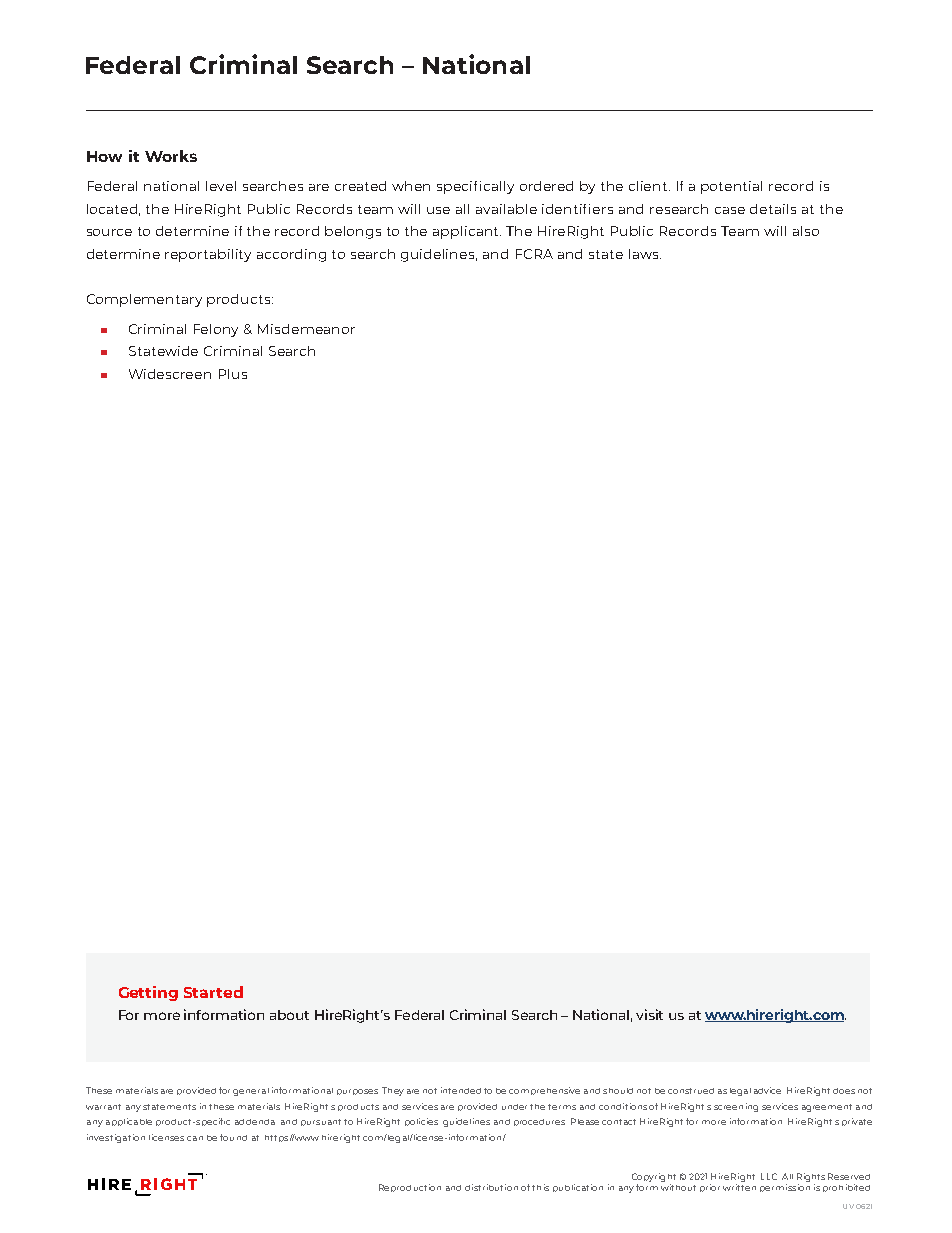  What do you see at coordinates (221, 186) in the screenshot?
I see `level` at bounding box center [221, 186].
